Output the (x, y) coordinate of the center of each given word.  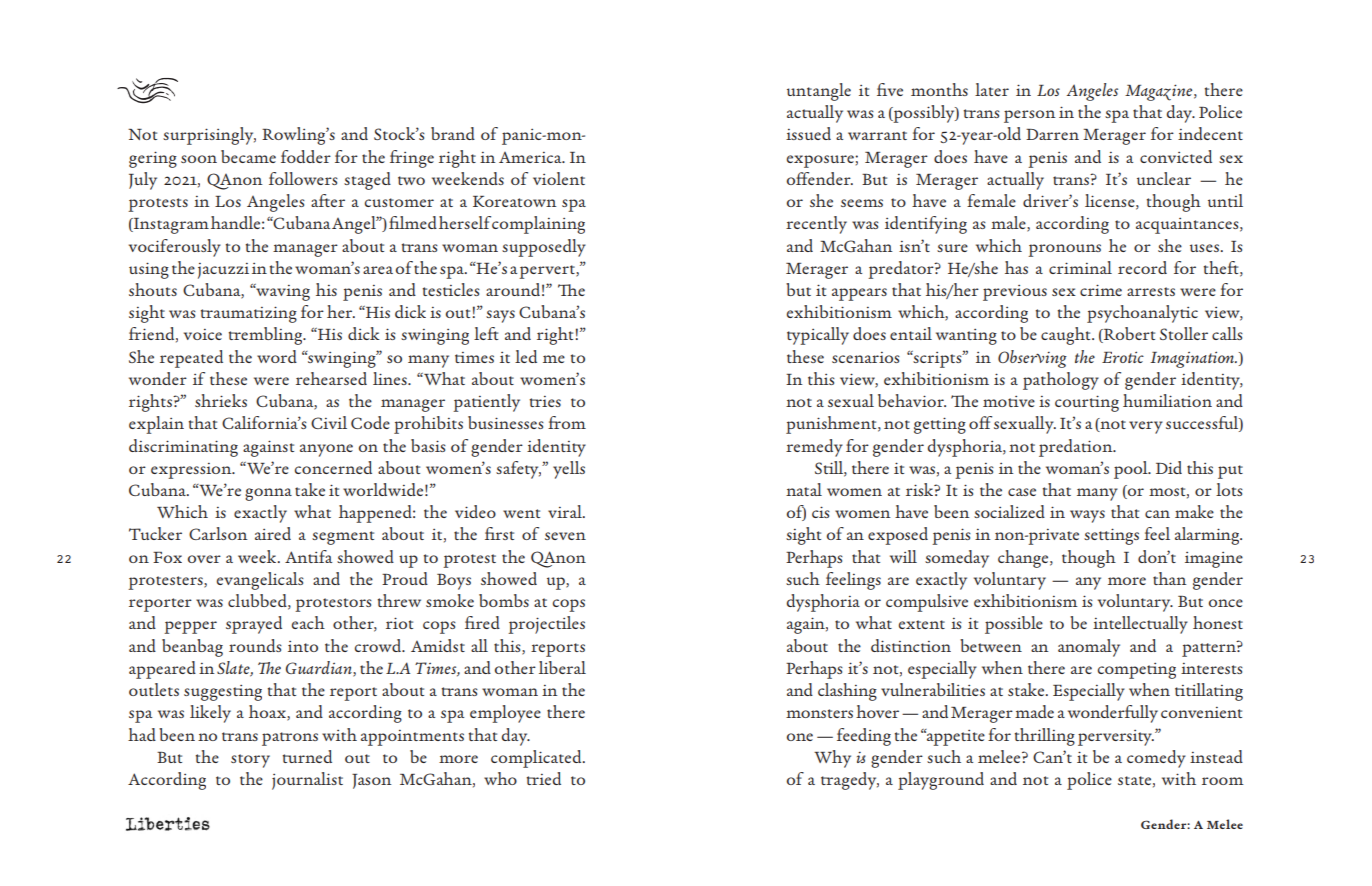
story (250, 761)
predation (1077, 448)
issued (808, 133)
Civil (329, 422)
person (1030, 116)
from (567, 422)
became (248, 156)
